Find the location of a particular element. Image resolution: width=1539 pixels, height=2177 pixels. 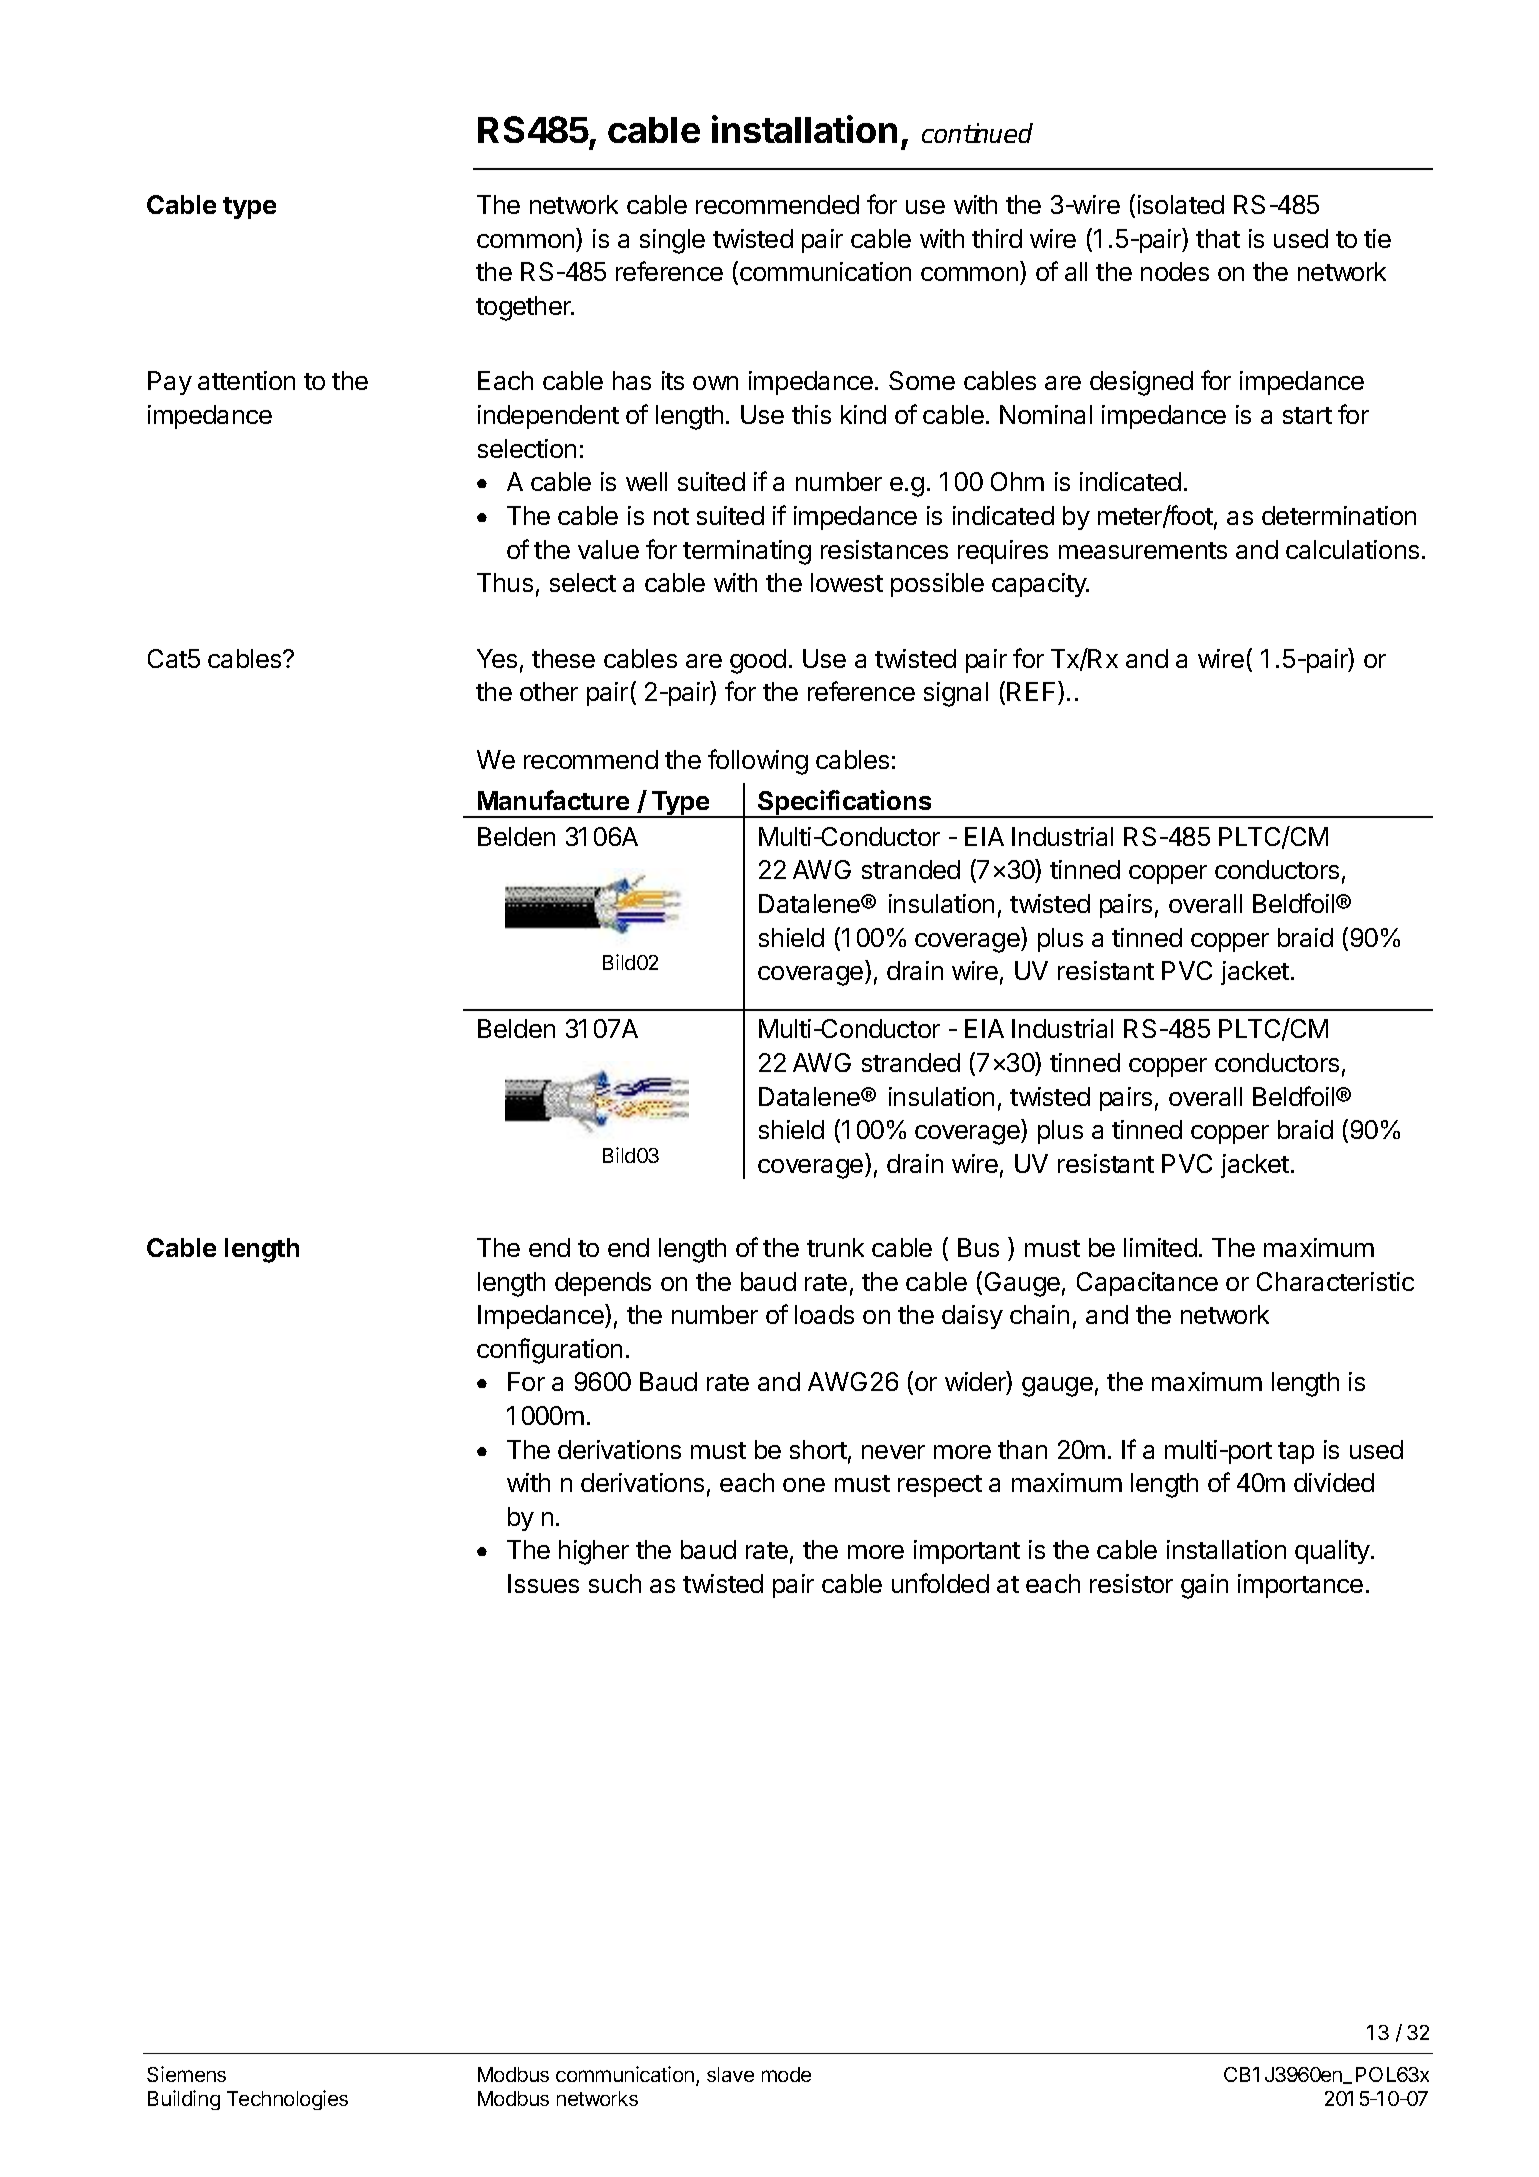

mode is located at coordinates (786, 2074).
